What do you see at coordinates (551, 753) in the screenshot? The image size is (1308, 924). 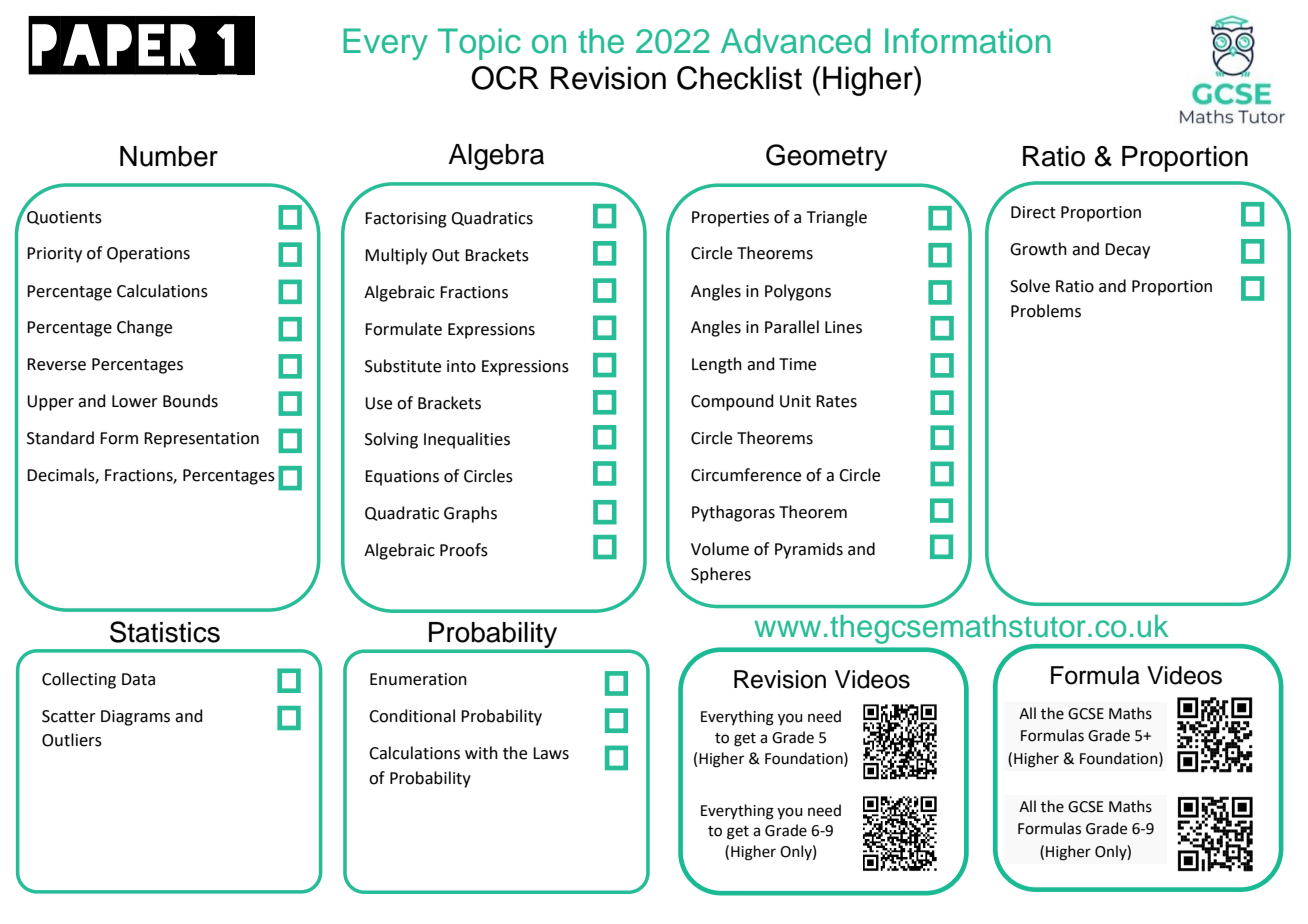 I see `Laws` at bounding box center [551, 753].
